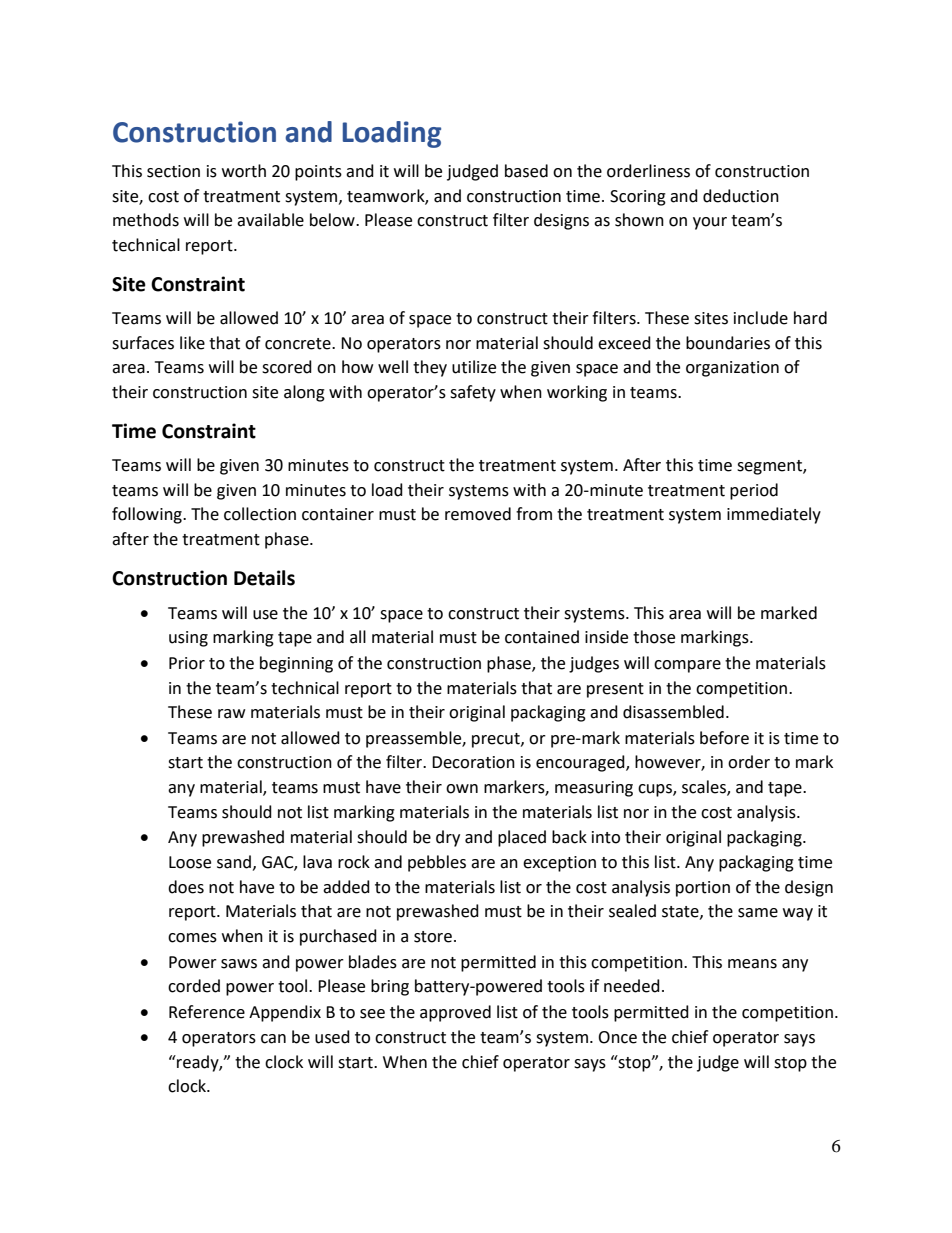 The width and height of the screenshot is (952, 1233). What do you see at coordinates (455, 1013) in the screenshot?
I see `approved` at bounding box center [455, 1013].
